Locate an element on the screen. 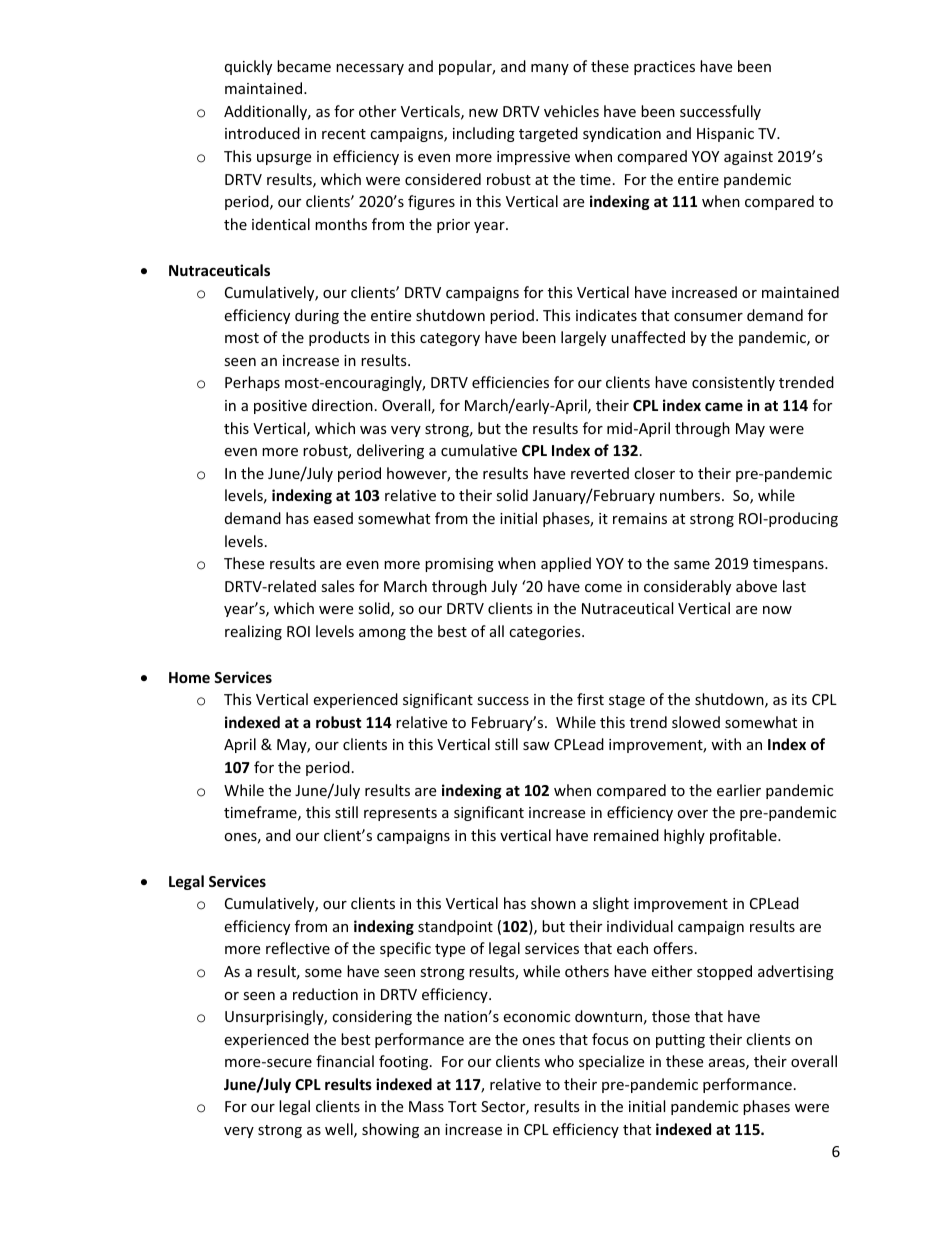 The image size is (952, 1233). introduced is located at coordinates (262, 133).
